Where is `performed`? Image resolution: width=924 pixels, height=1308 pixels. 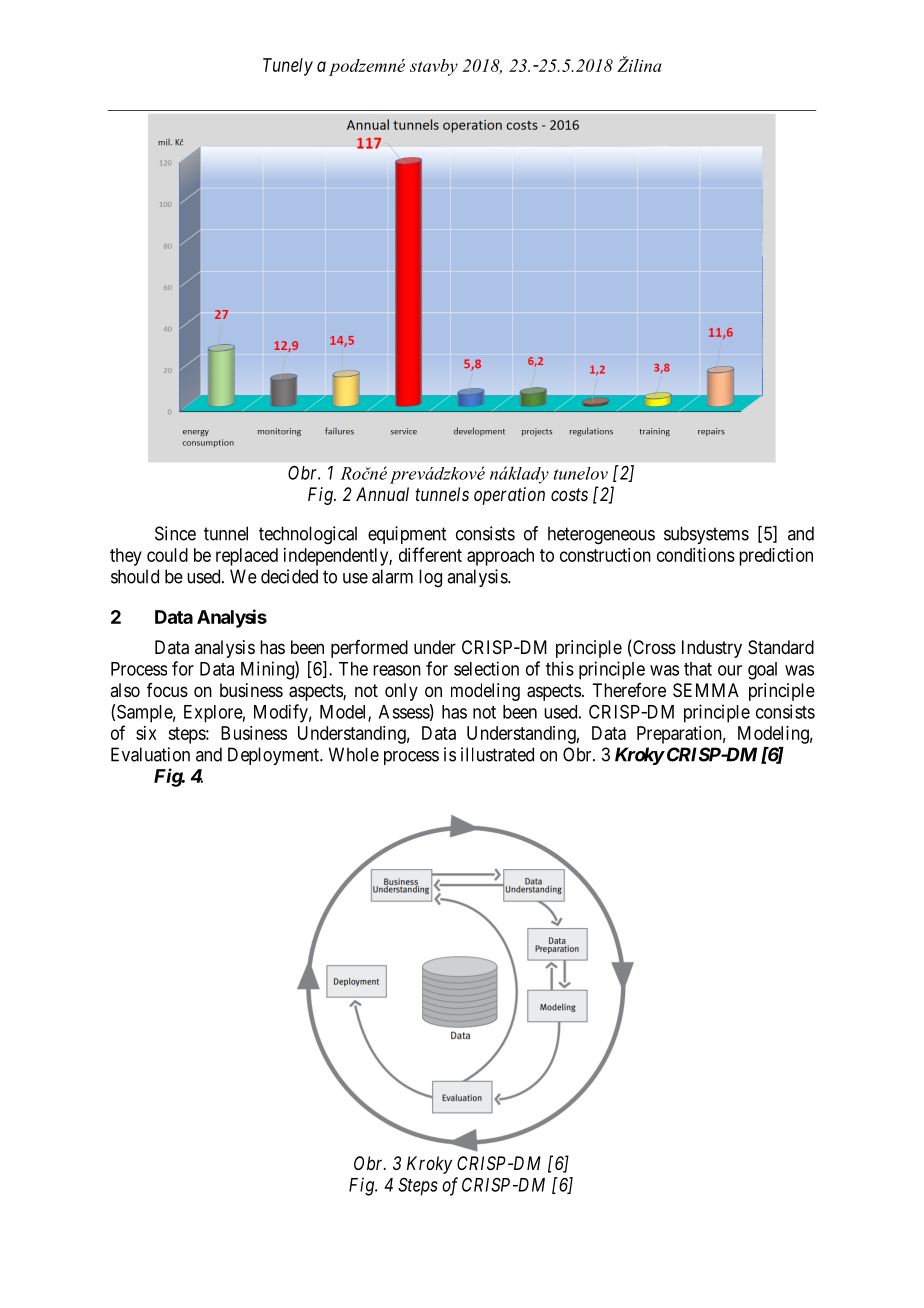 performed is located at coordinates (369, 649).
